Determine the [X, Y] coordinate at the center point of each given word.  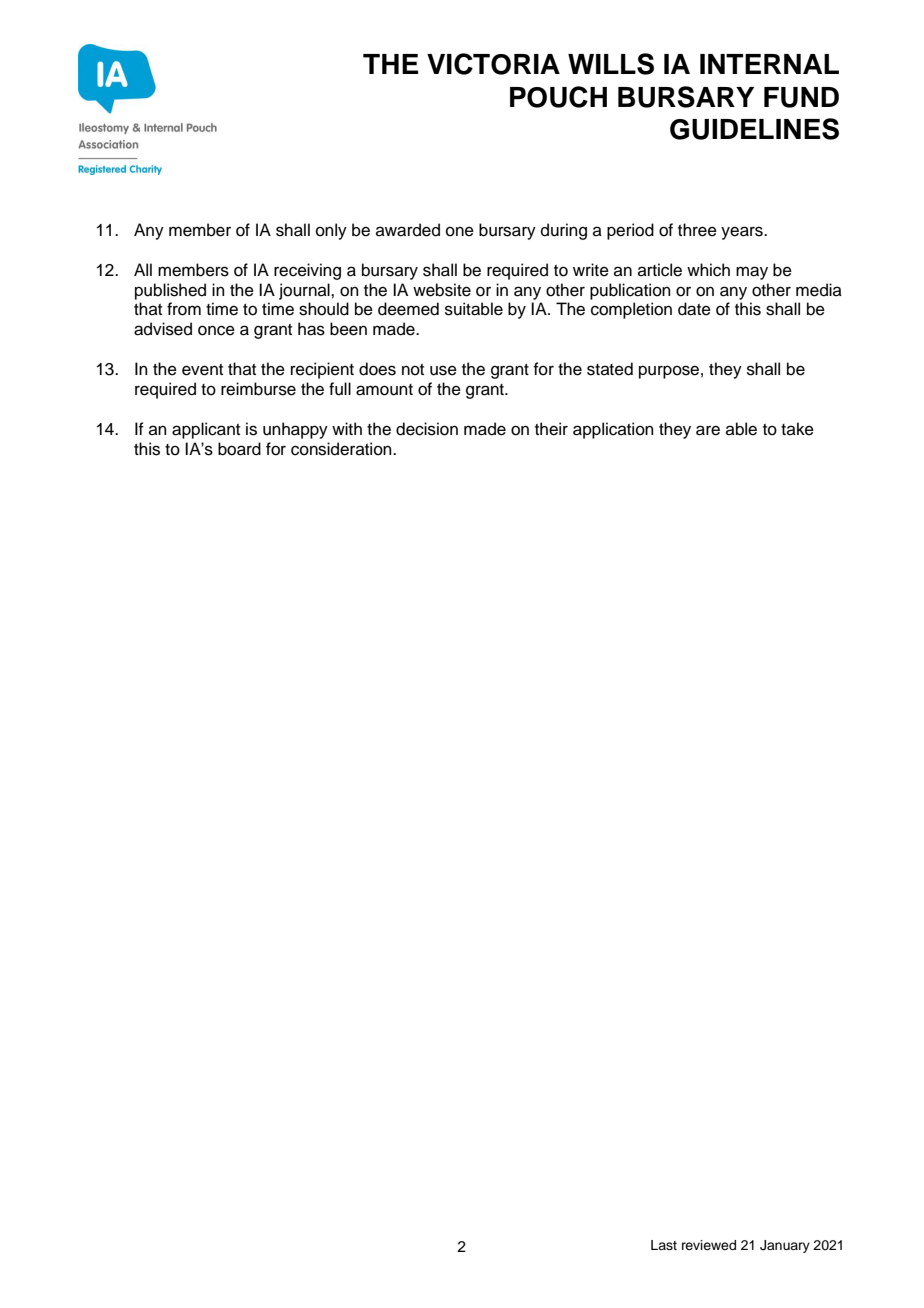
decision [427, 429]
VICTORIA [493, 64]
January [785, 1246]
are [708, 430]
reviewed [709, 1245]
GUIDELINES [754, 129]
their [551, 429]
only [331, 231]
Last [664, 1245]
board [239, 449]
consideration [342, 449]
